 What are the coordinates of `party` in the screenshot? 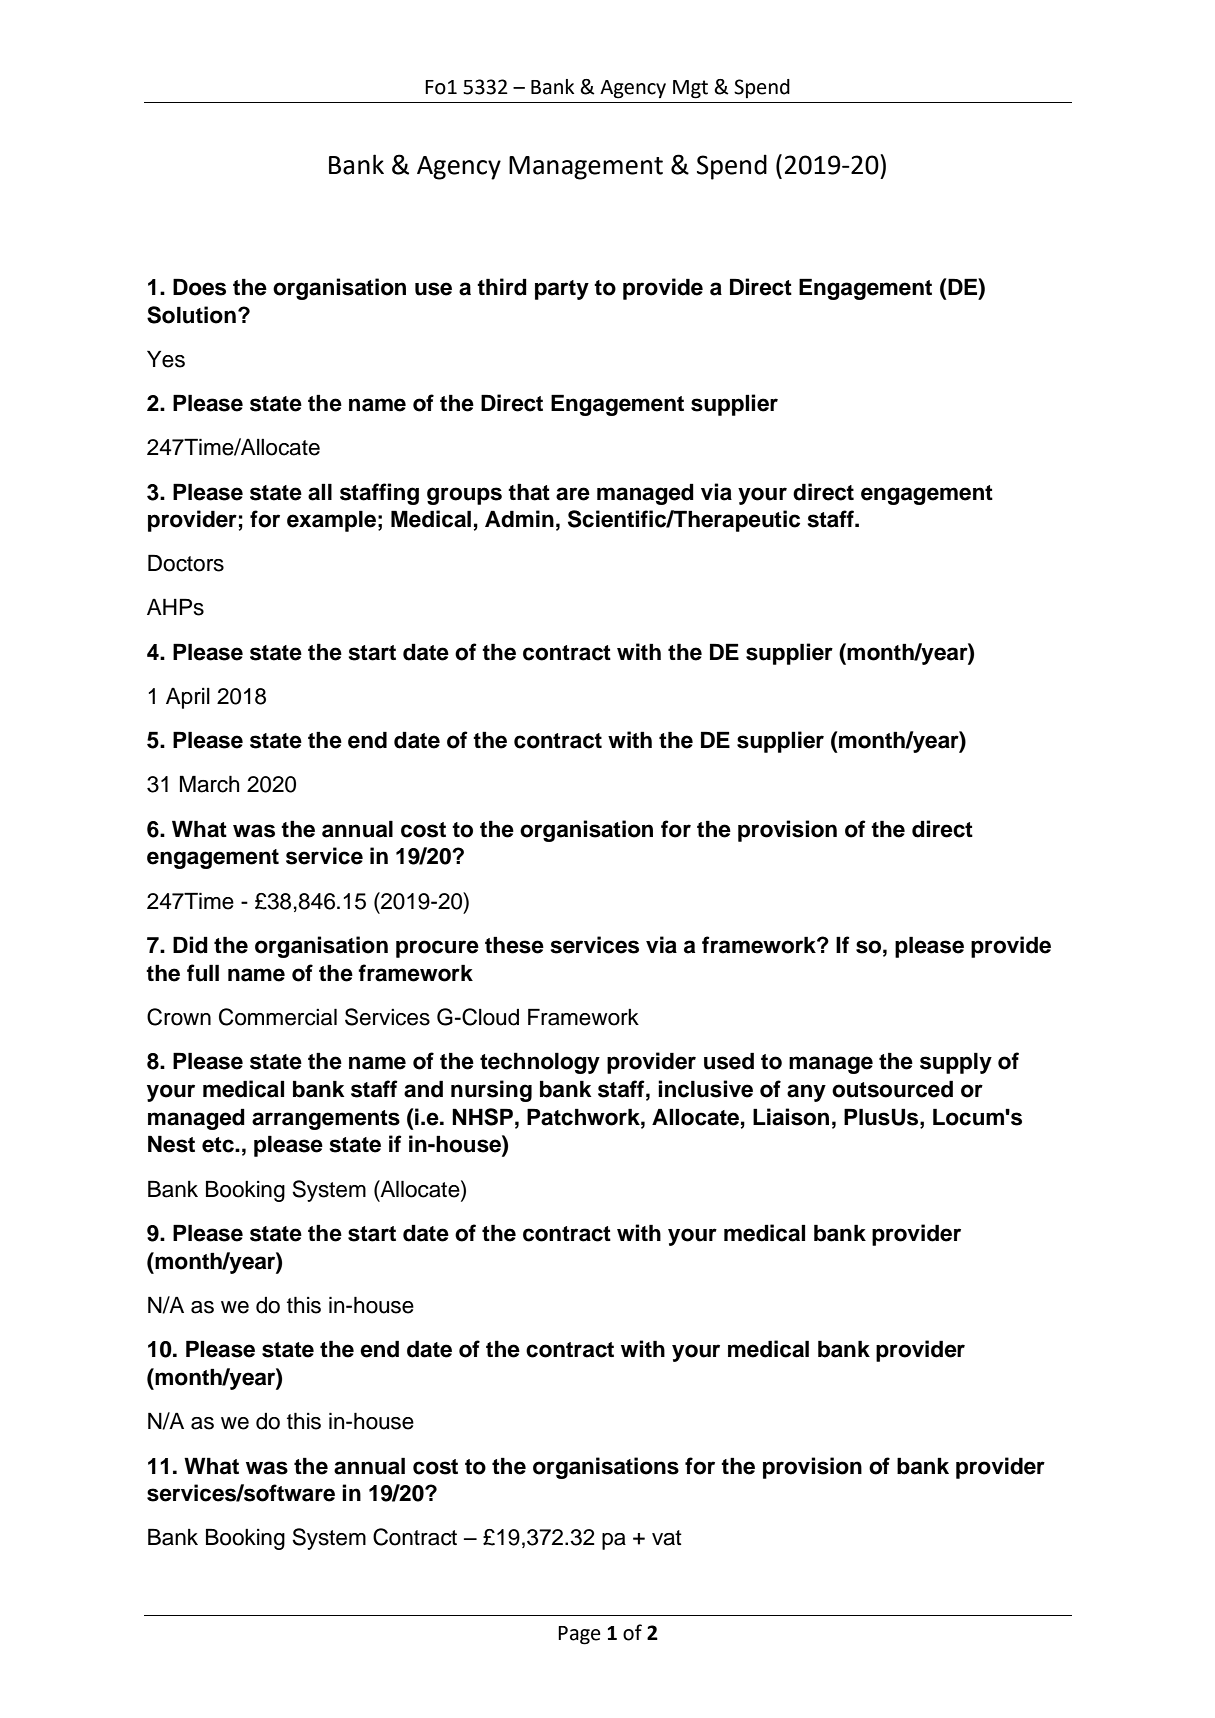 It's located at (562, 290).
